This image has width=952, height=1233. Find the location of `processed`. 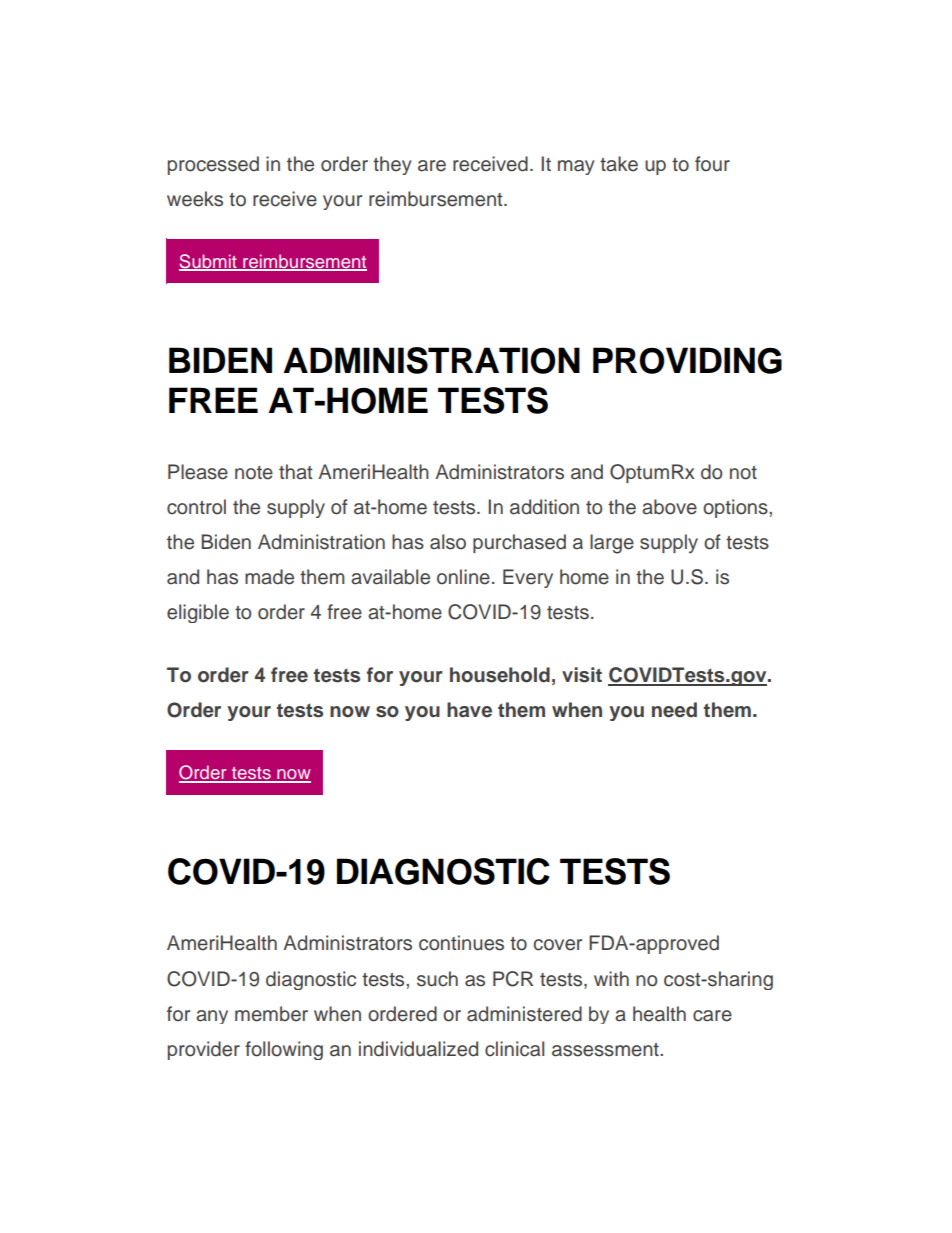

processed is located at coordinates (213, 165).
